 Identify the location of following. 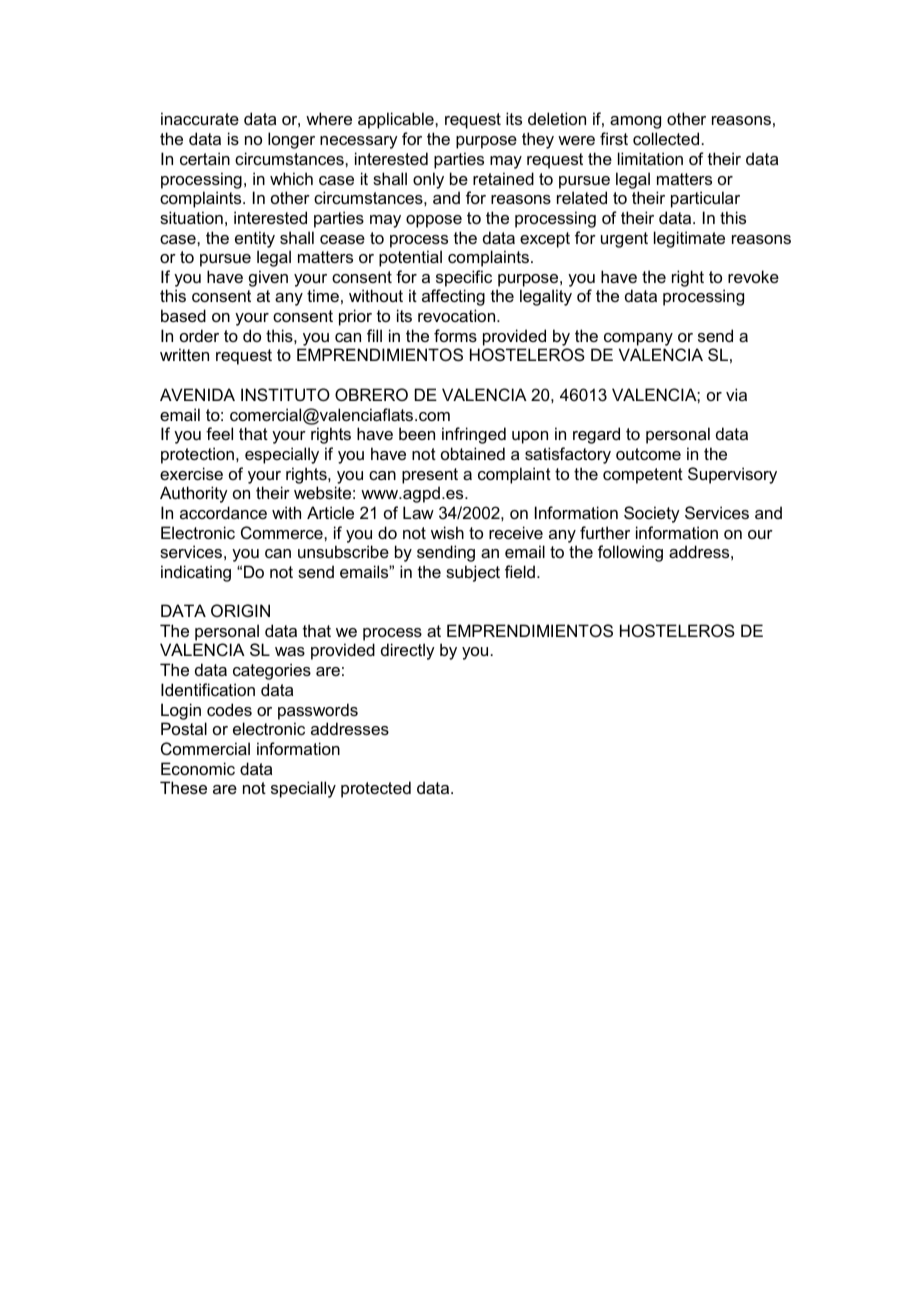
(630, 553).
